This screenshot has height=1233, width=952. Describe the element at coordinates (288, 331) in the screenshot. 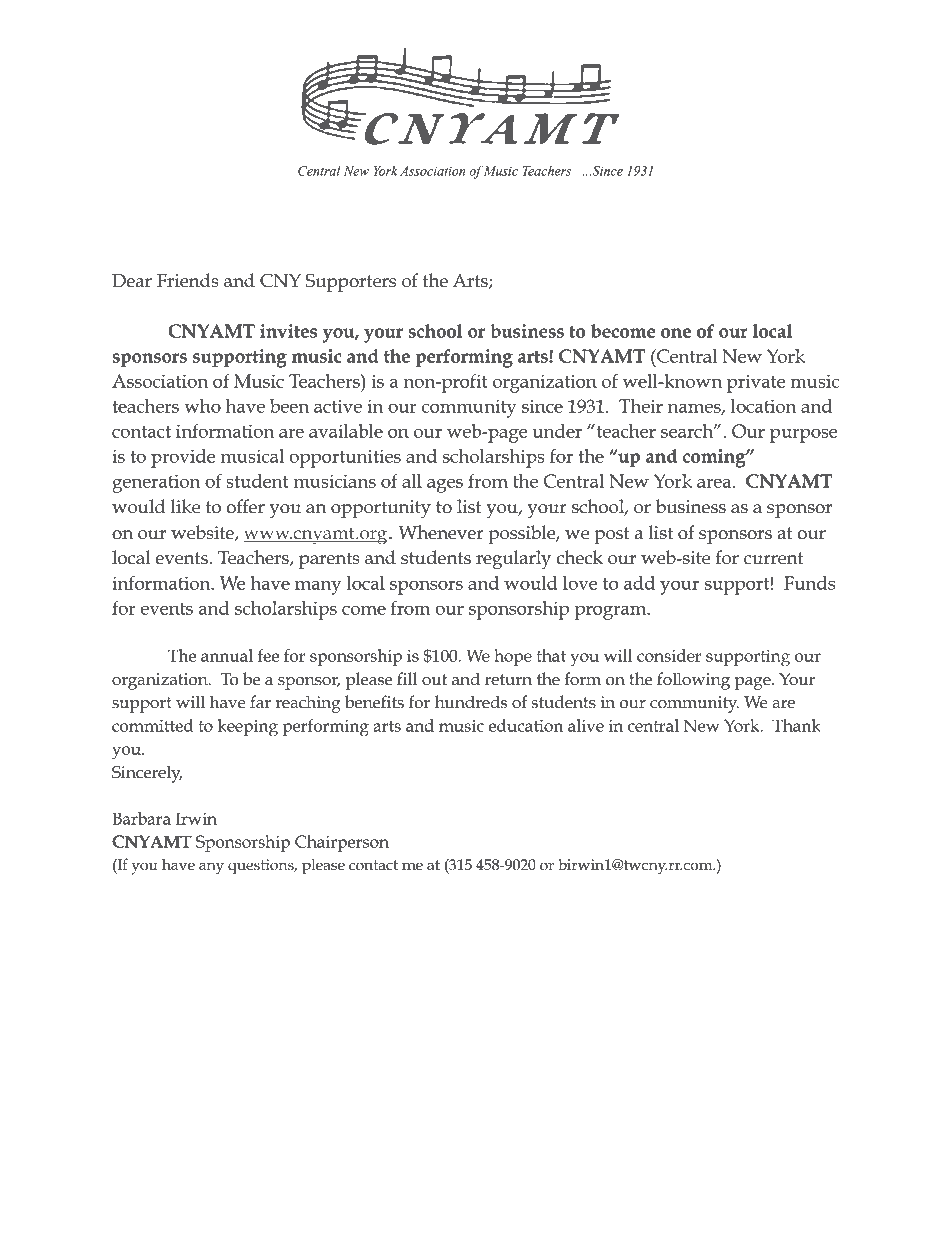

I see `invites` at that location.
